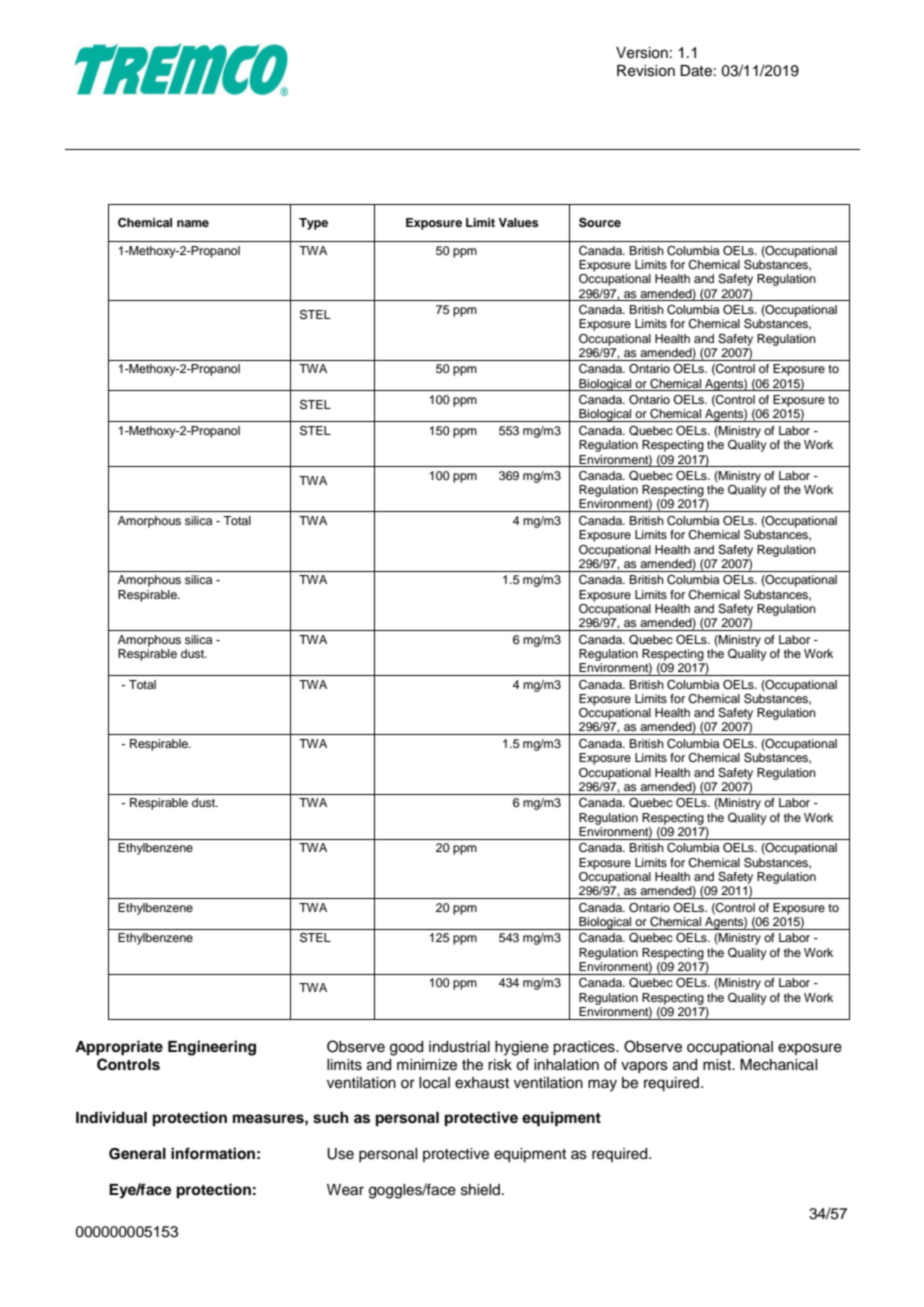  What do you see at coordinates (718, 1065) in the image?
I see `mist` at bounding box center [718, 1065].
